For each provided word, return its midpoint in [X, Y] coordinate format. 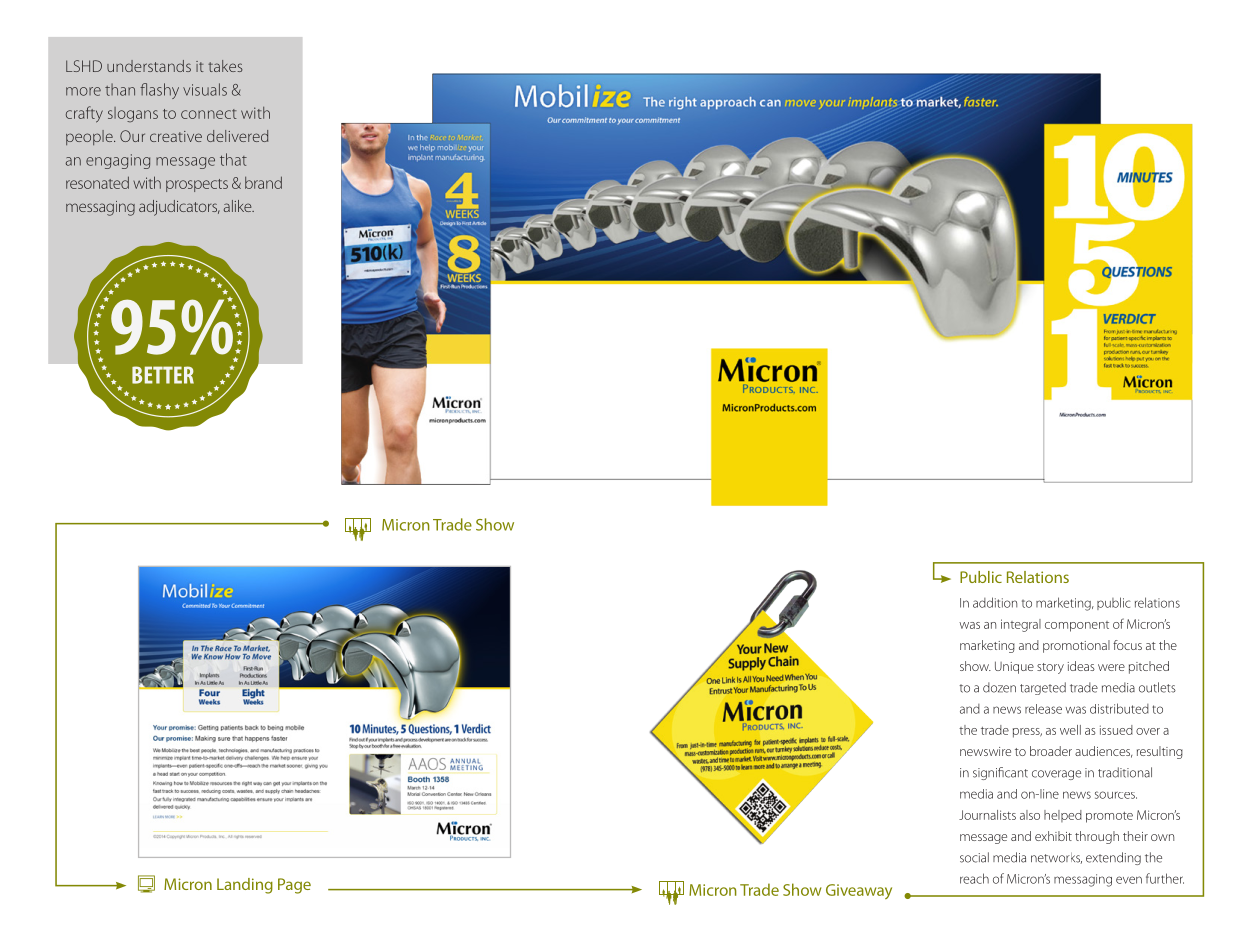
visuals [205, 89]
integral [1021, 625]
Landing [245, 886]
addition [995, 602]
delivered [237, 136]
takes [225, 66]
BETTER [163, 375]
